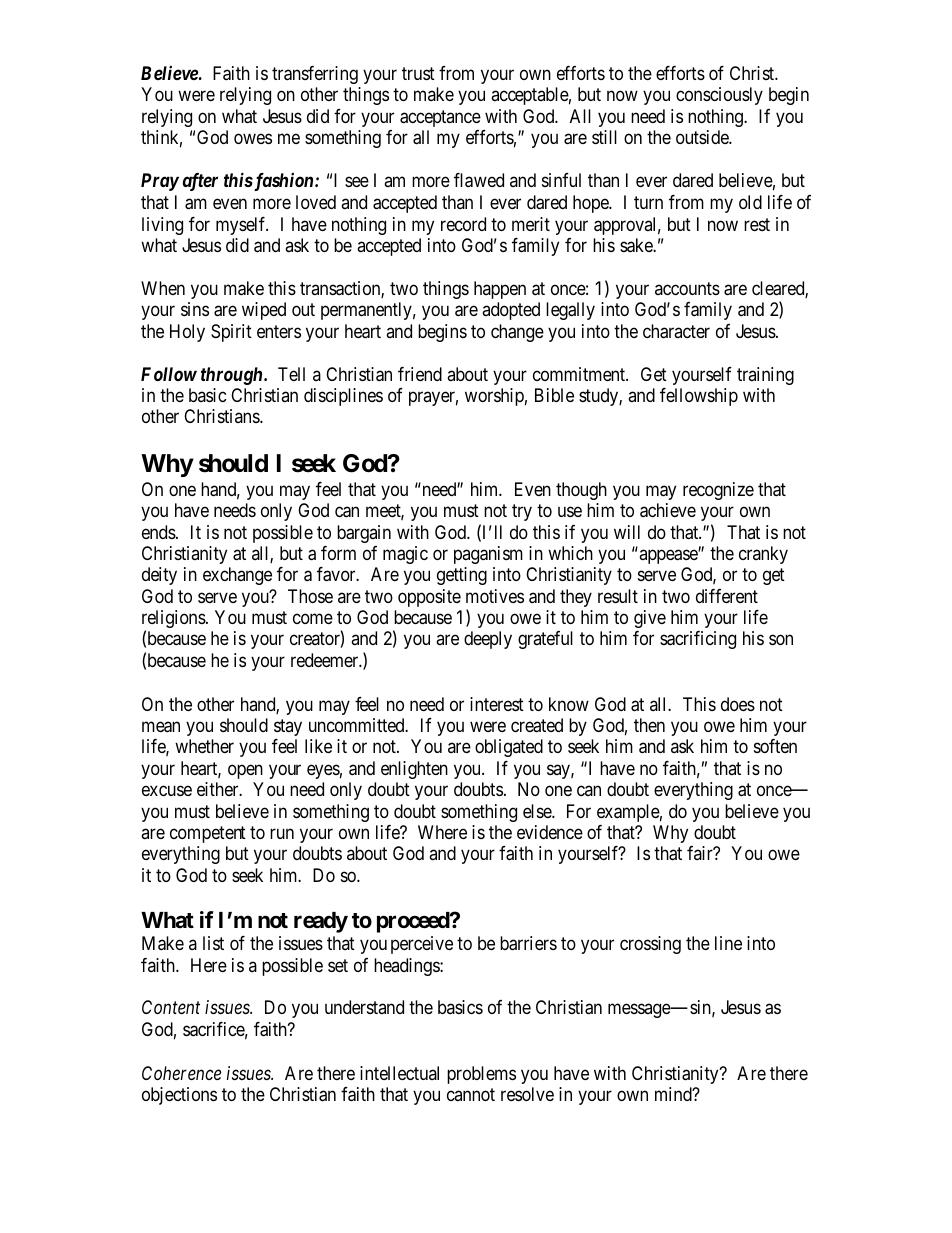  I want to click on owes, so click(253, 139).
